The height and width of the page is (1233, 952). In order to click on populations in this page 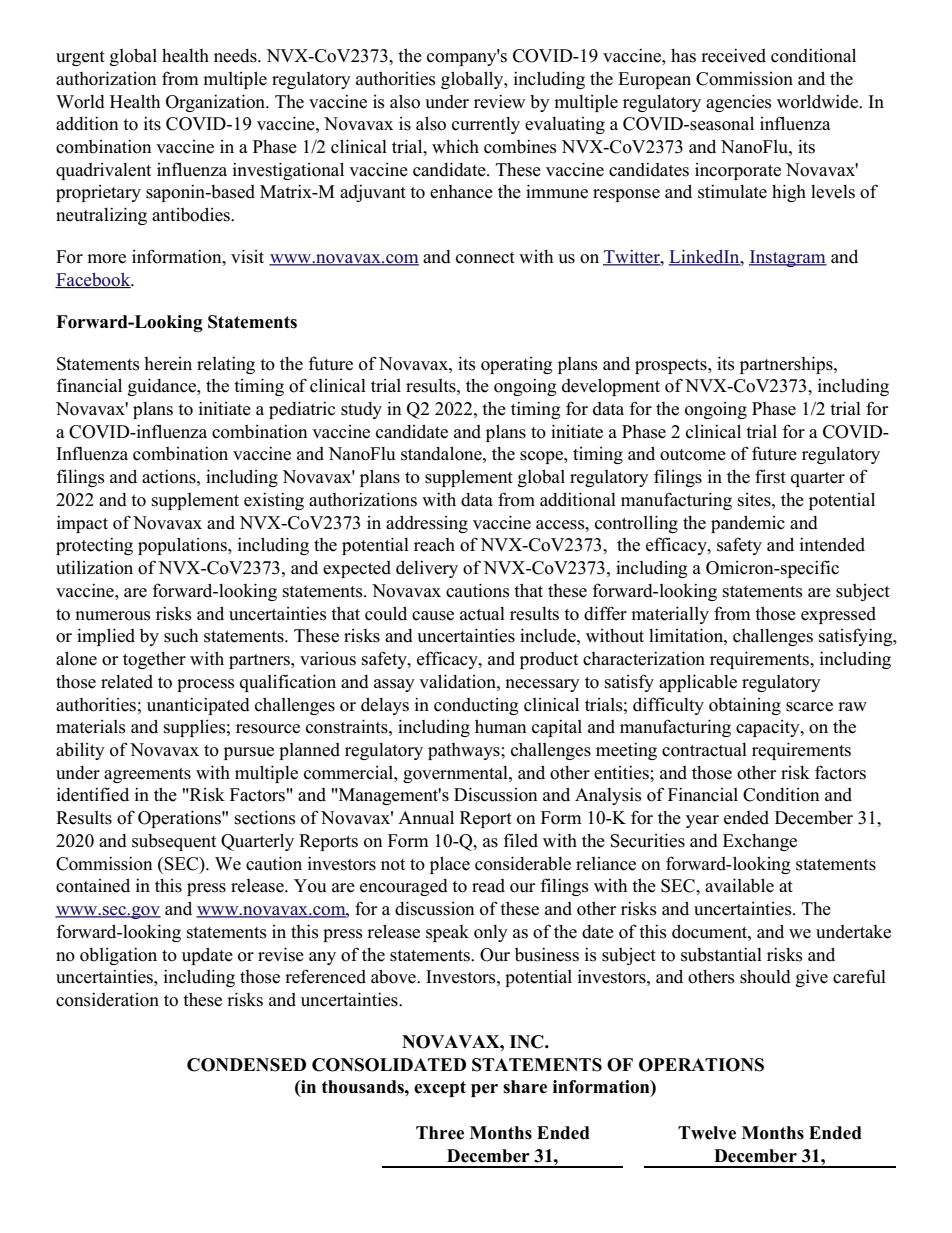, I will do `click(183, 546)`.
